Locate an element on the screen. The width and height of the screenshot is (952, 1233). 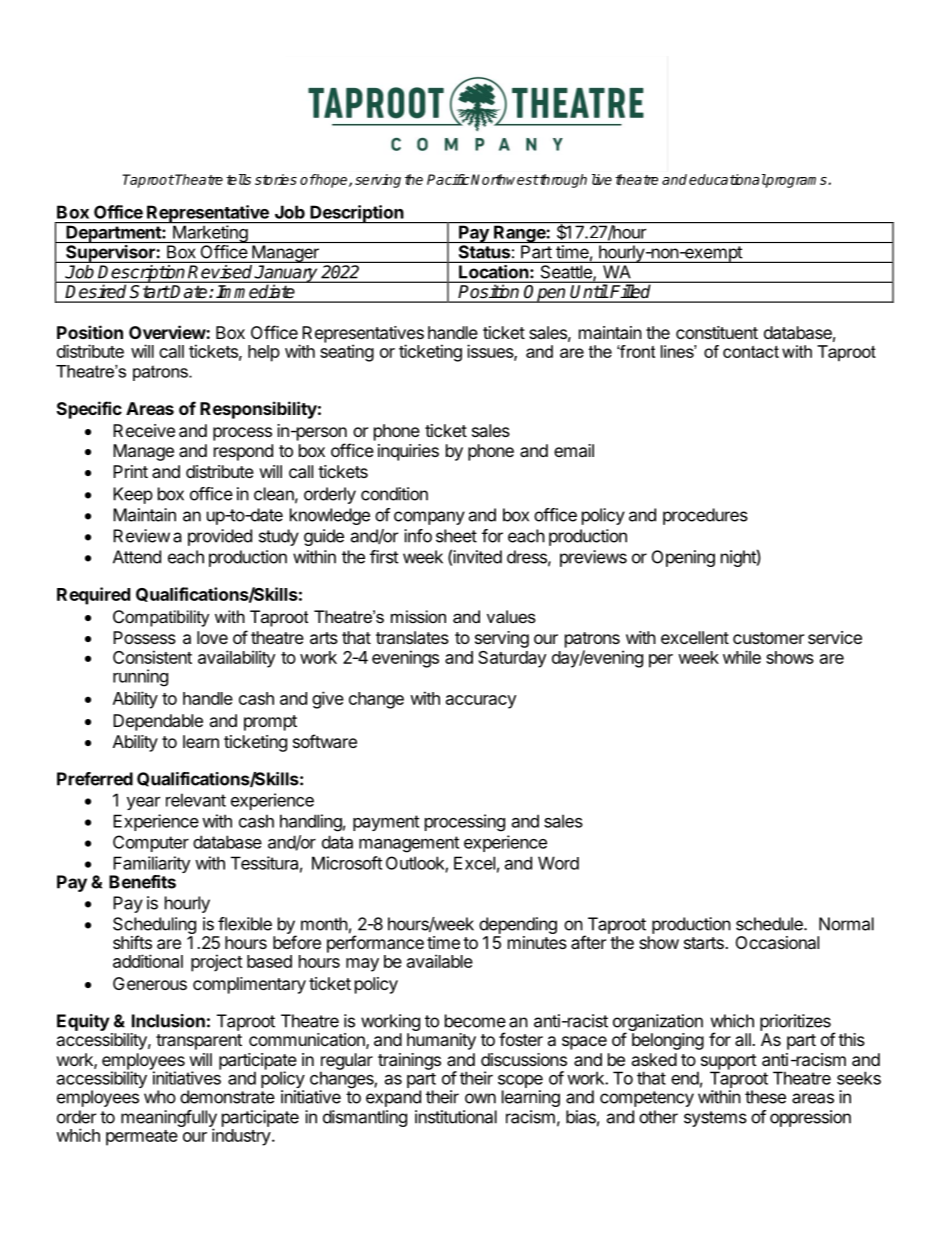
Saturday is located at coordinates (512, 659).
